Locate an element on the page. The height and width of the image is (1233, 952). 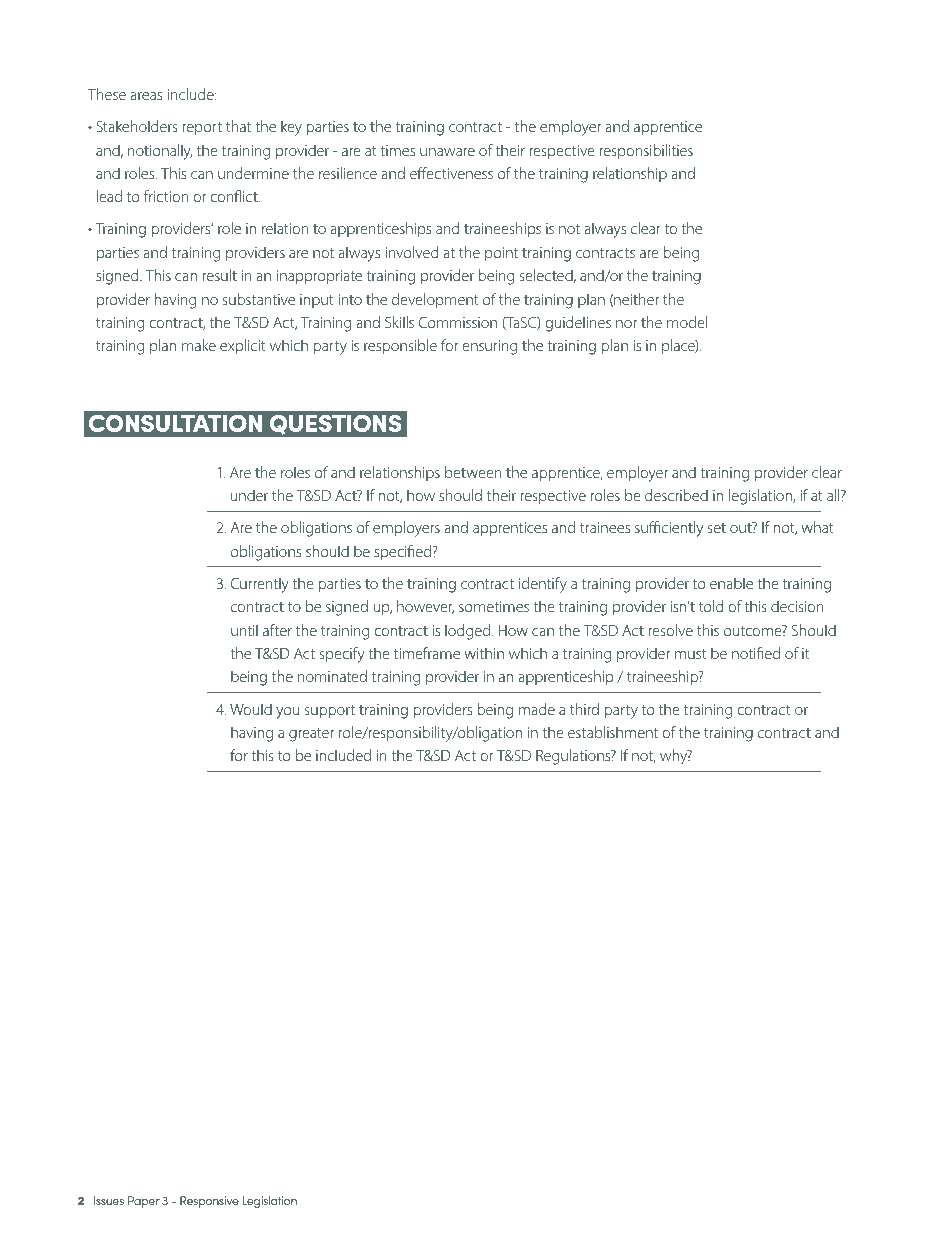
report is located at coordinates (202, 128).
